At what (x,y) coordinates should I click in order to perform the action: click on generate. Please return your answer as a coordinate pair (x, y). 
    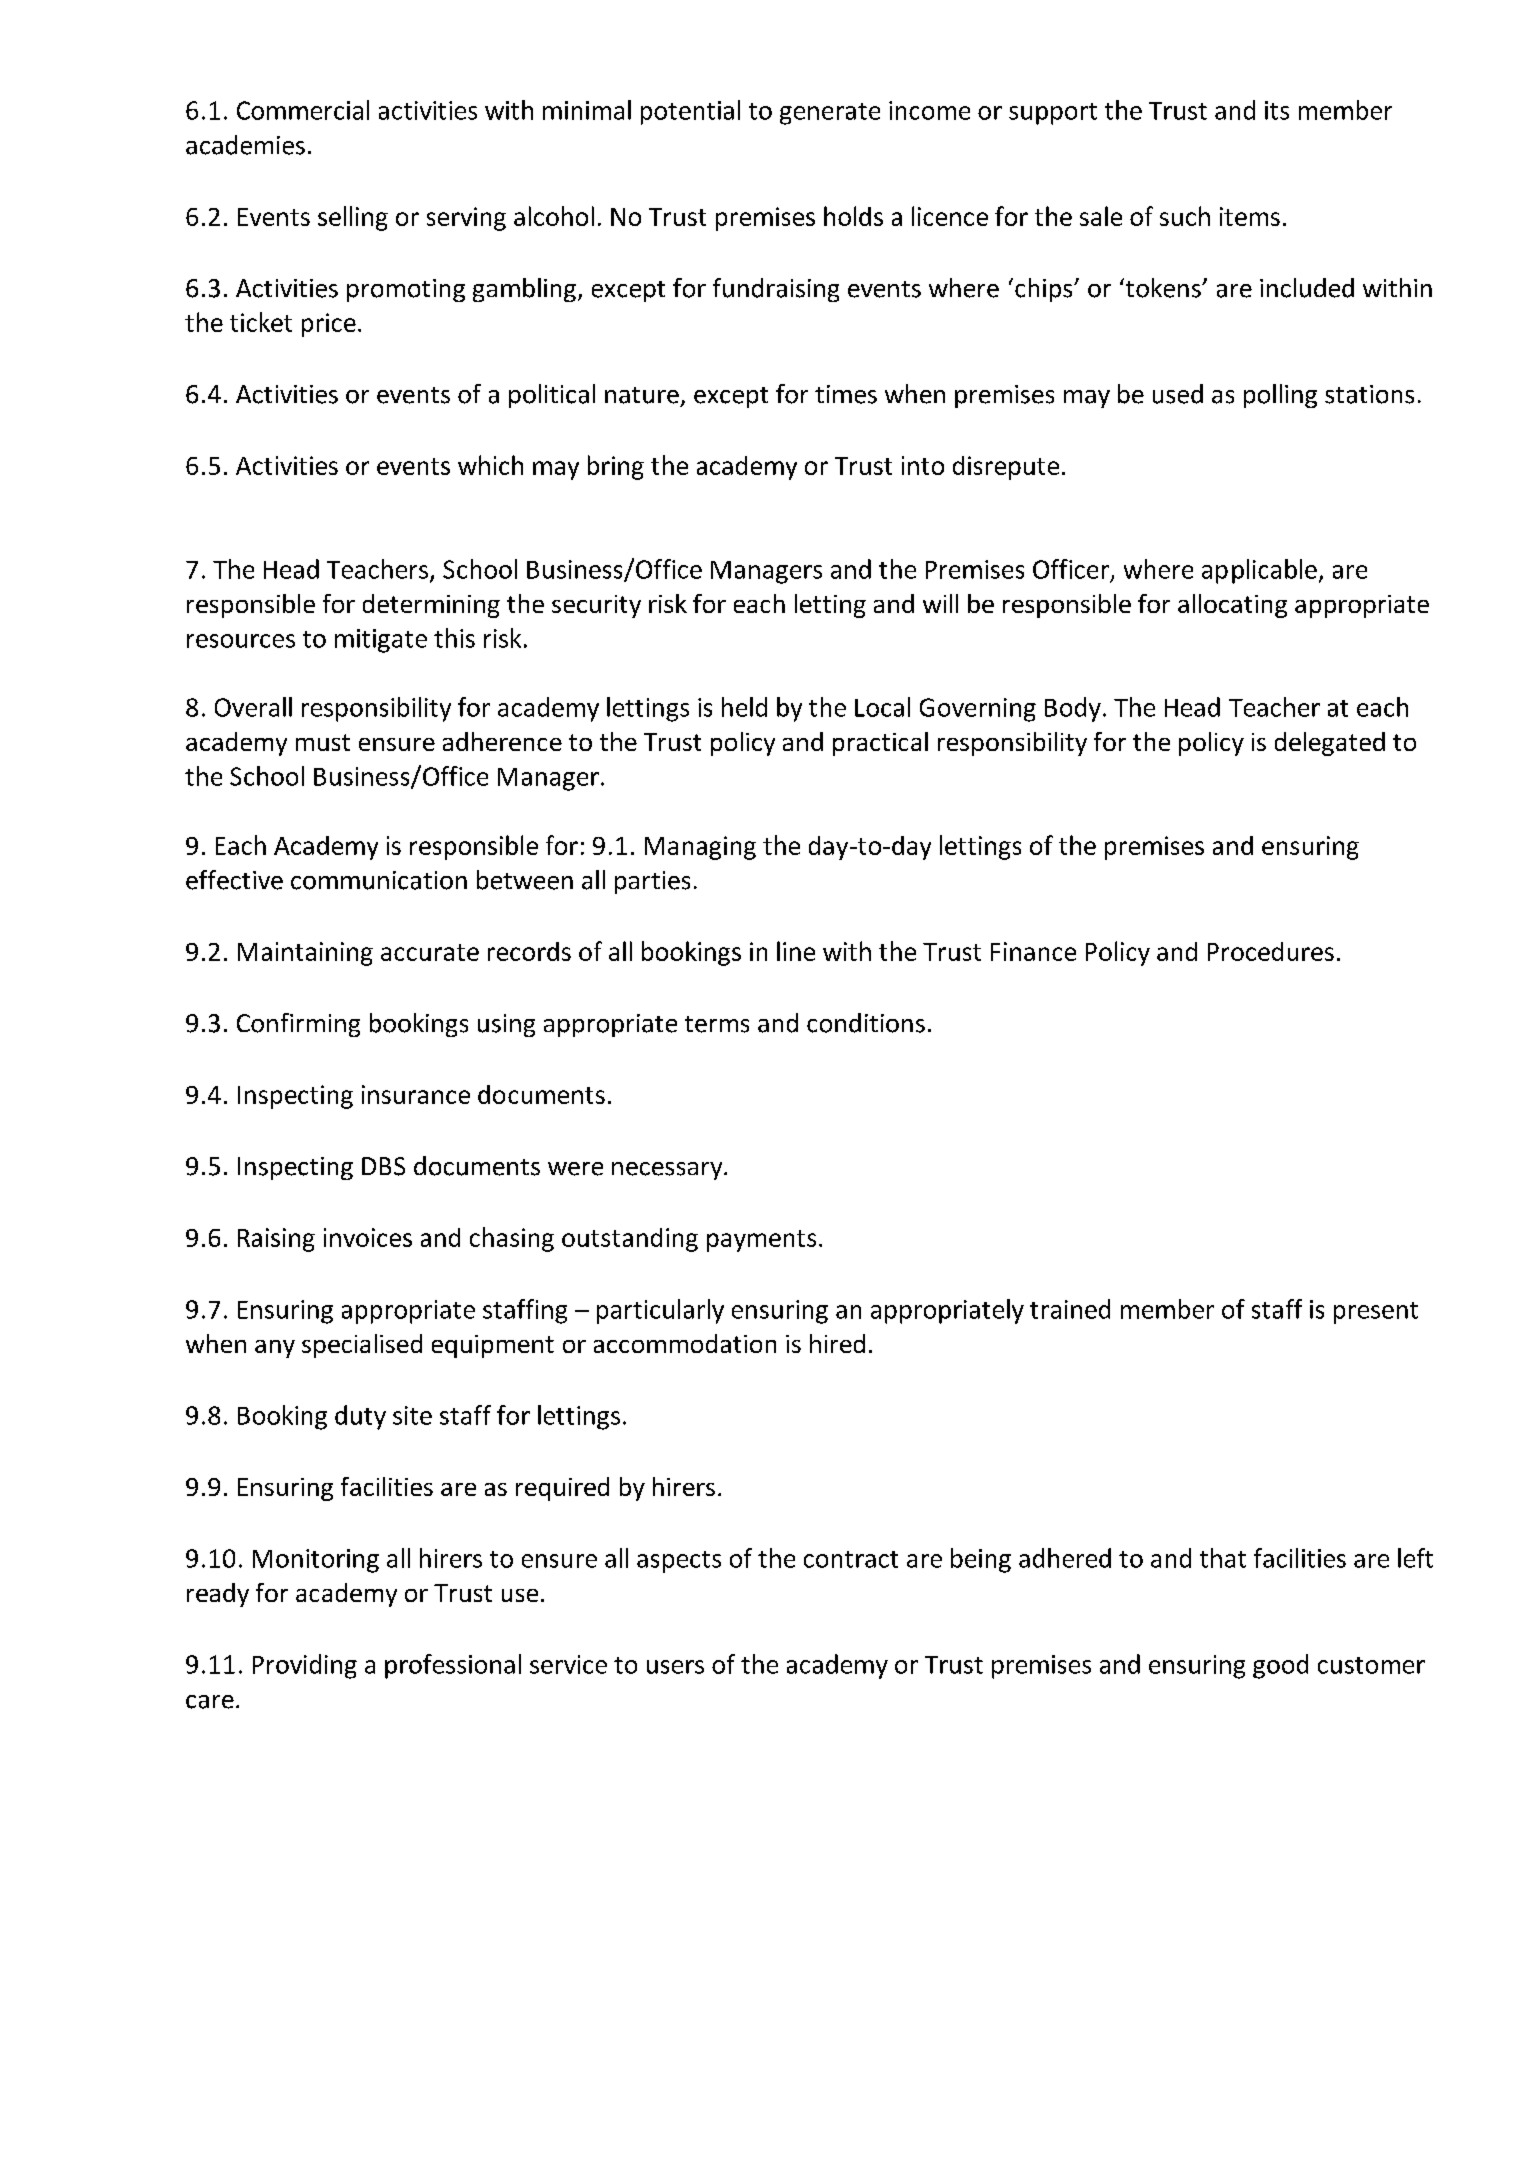
    Looking at the image, I should click on (830, 114).
